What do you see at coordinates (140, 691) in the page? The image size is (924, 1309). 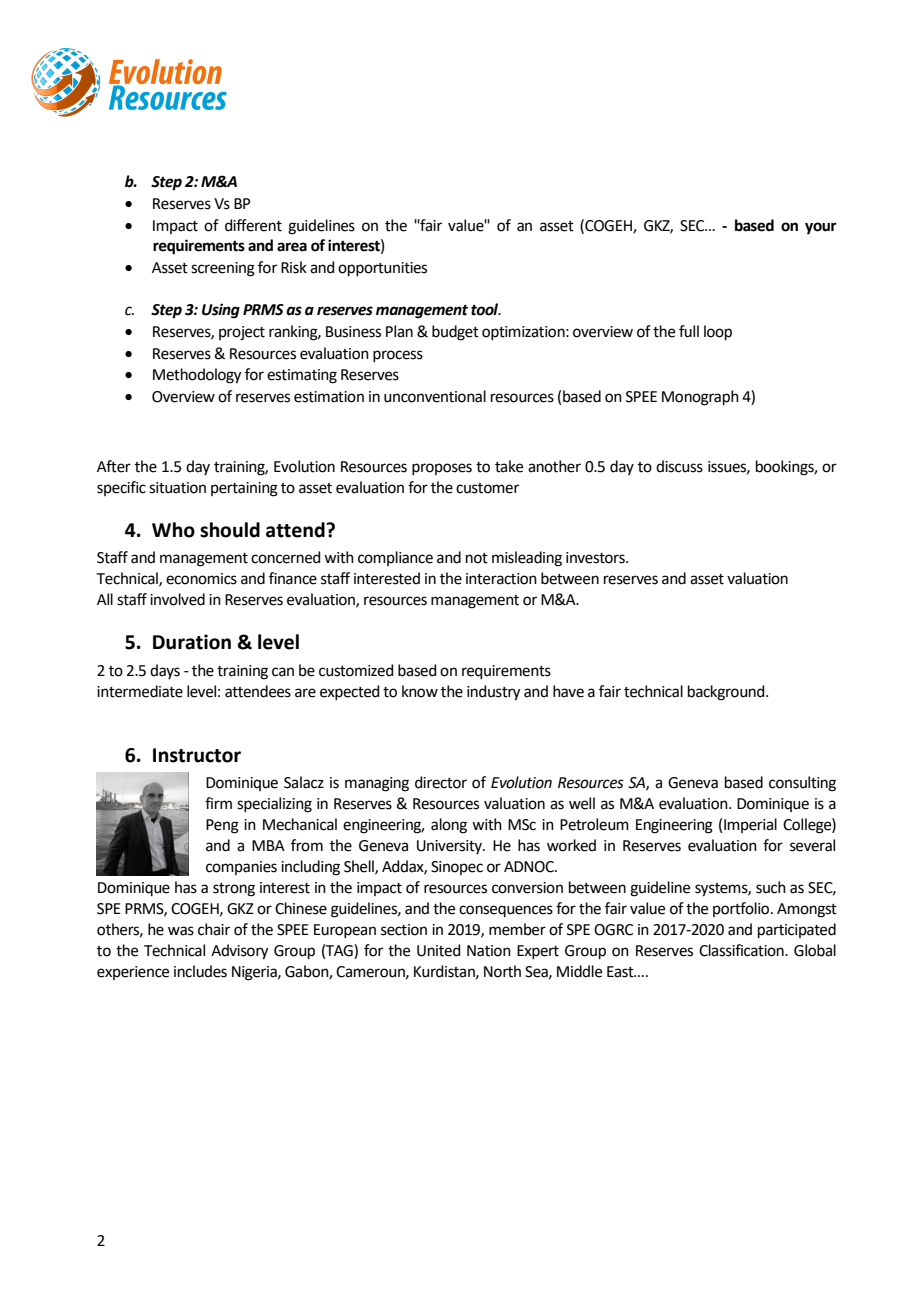 I see `intermediate` at bounding box center [140, 691].
